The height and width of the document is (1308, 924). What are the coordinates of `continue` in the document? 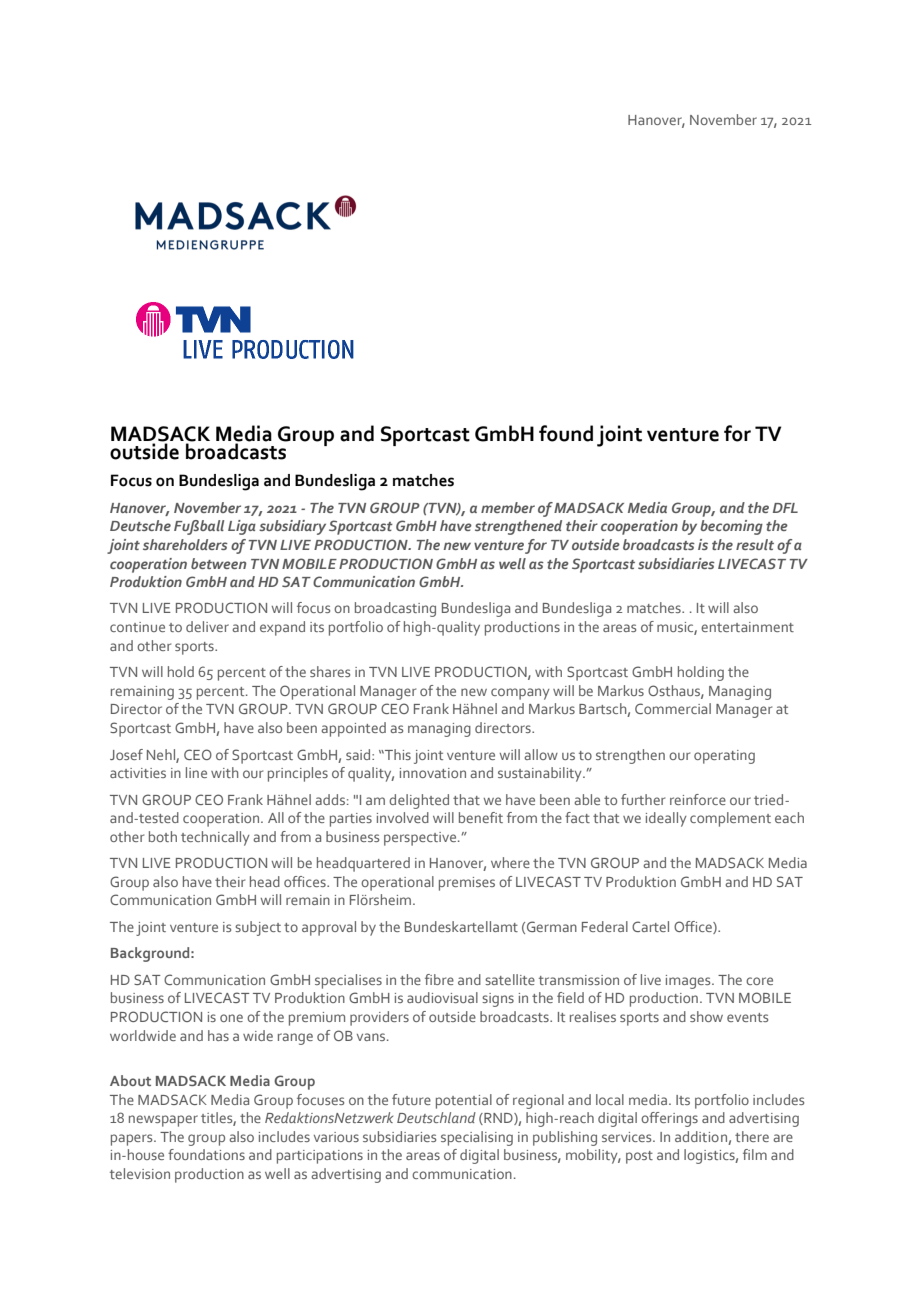 It's located at (137, 627).
